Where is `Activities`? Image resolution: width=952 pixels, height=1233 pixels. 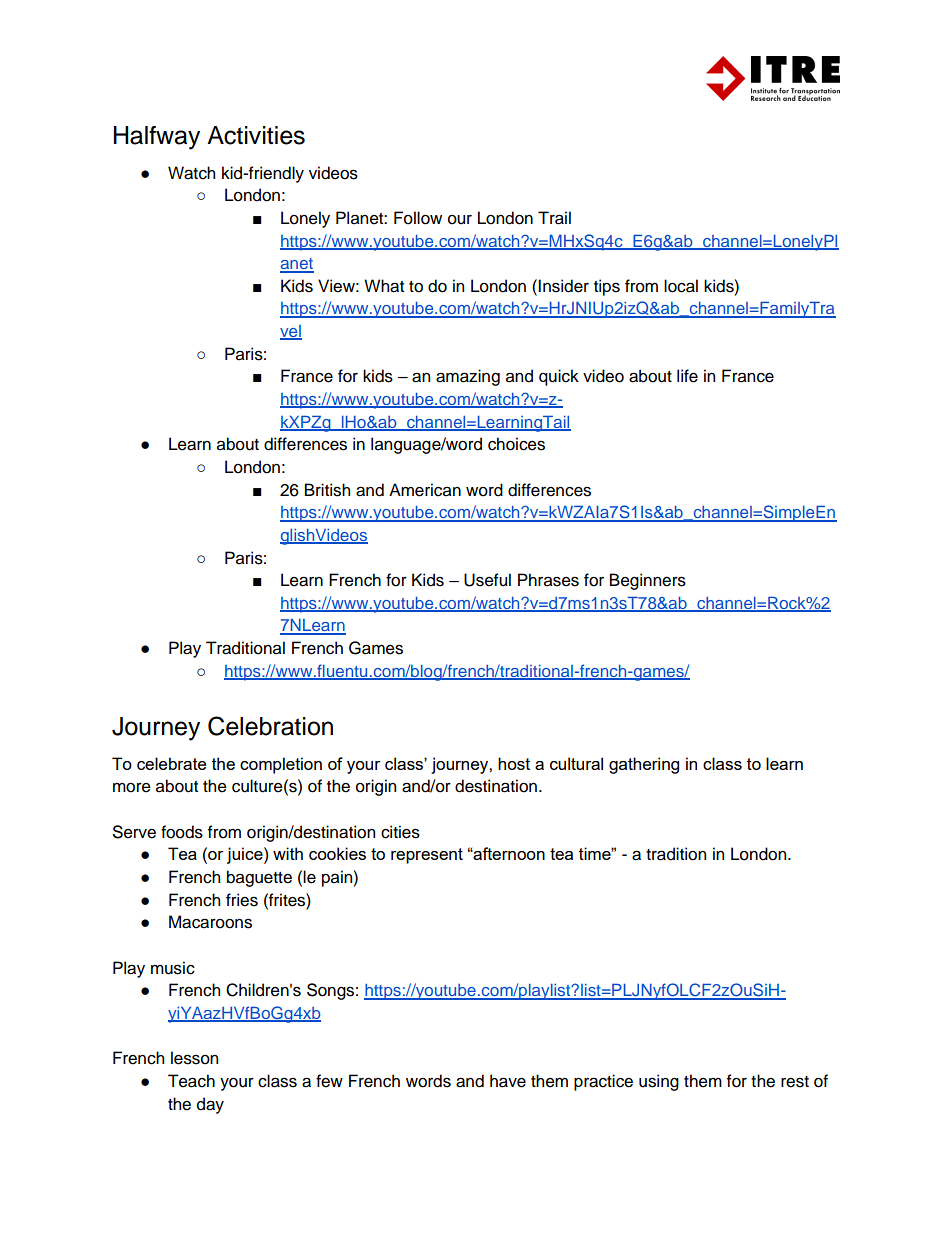
Activities is located at coordinates (256, 135).
